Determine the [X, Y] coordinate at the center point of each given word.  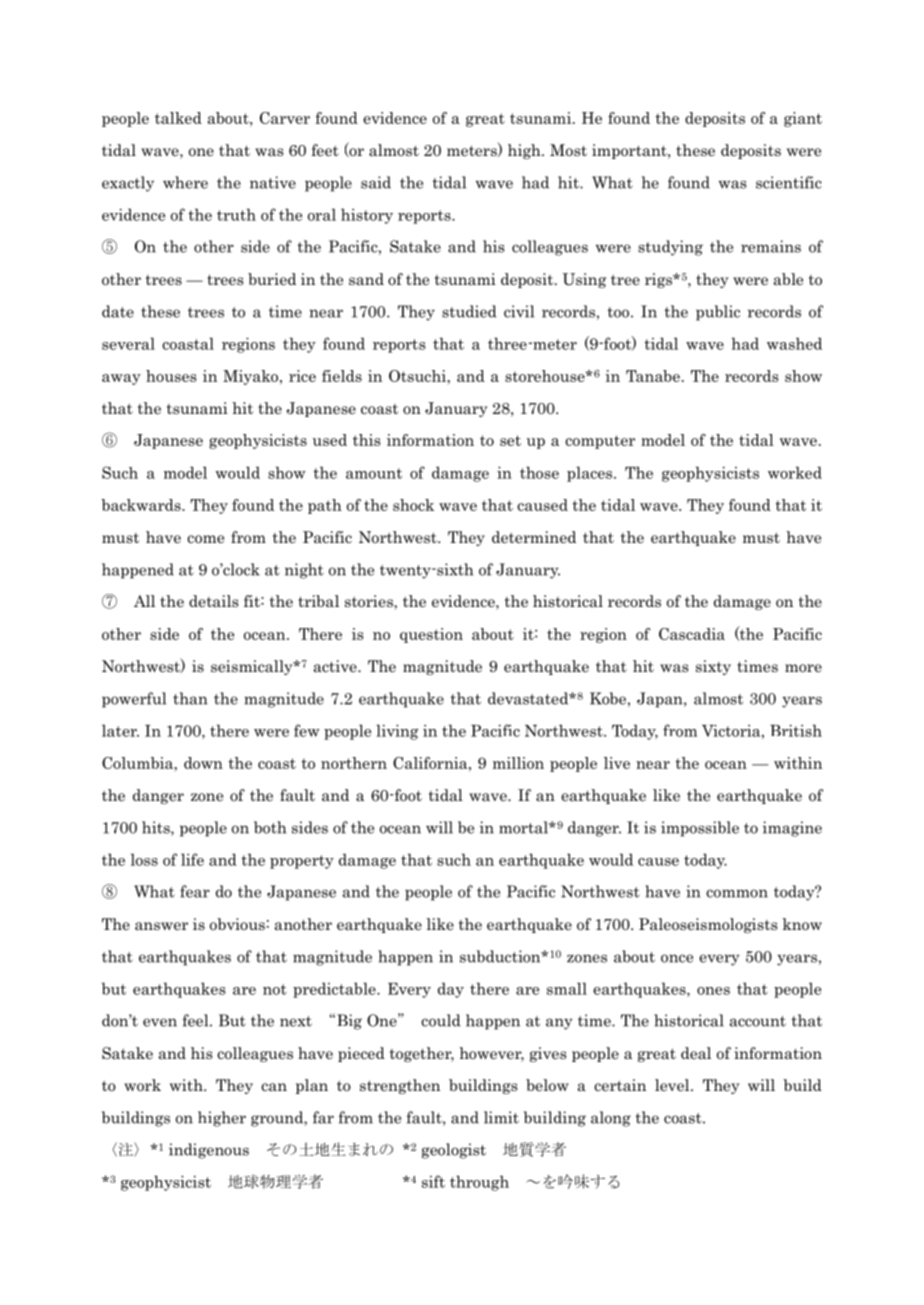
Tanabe [653, 376]
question [431, 635]
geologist [454, 1151]
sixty [713, 667]
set [510, 440]
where [185, 182]
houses [171, 376]
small [567, 988]
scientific [789, 182]
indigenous [209, 1151]
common [737, 893]
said [376, 182]
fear [195, 891]
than [190, 698]
